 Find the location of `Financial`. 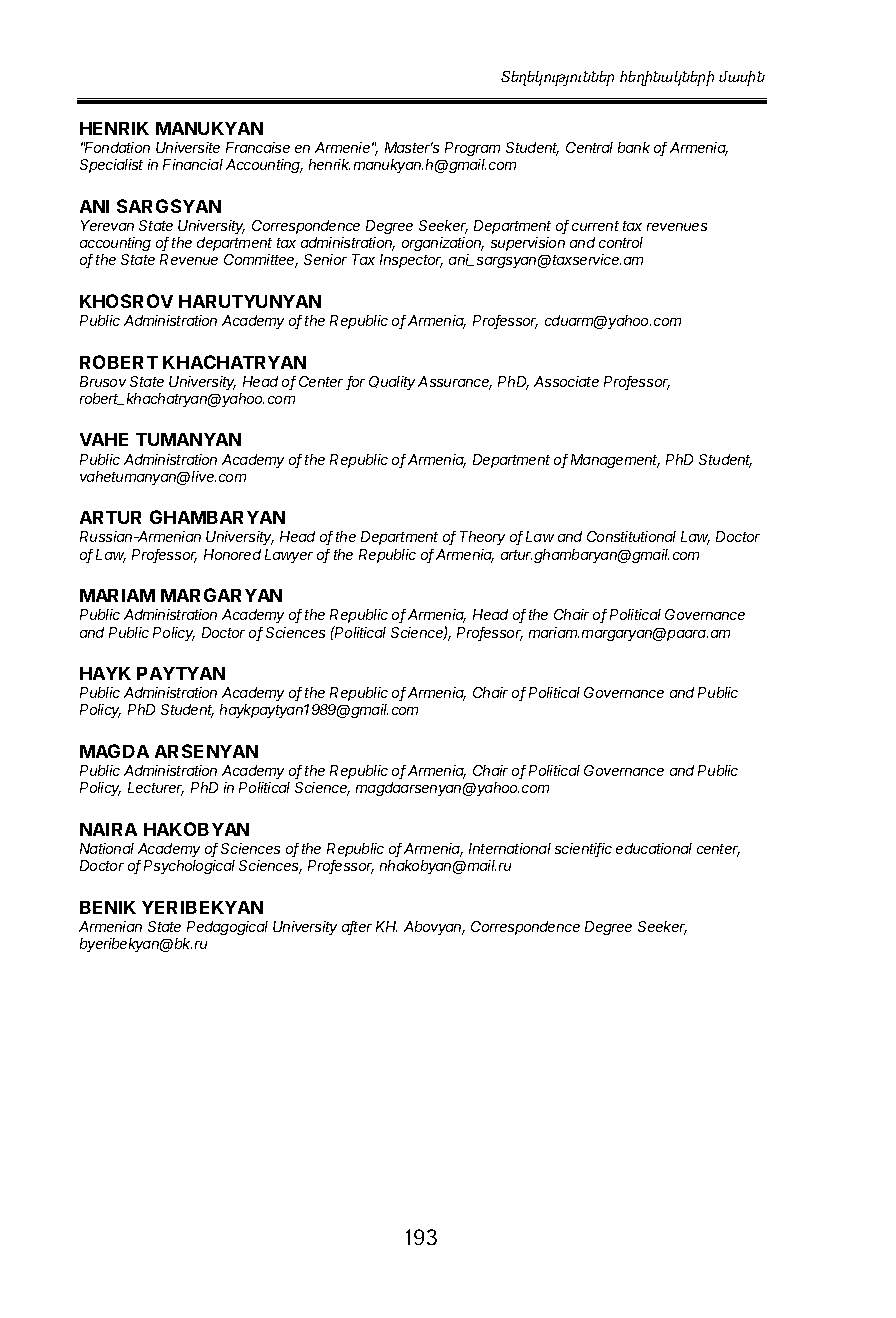

Financial is located at coordinates (193, 164).
